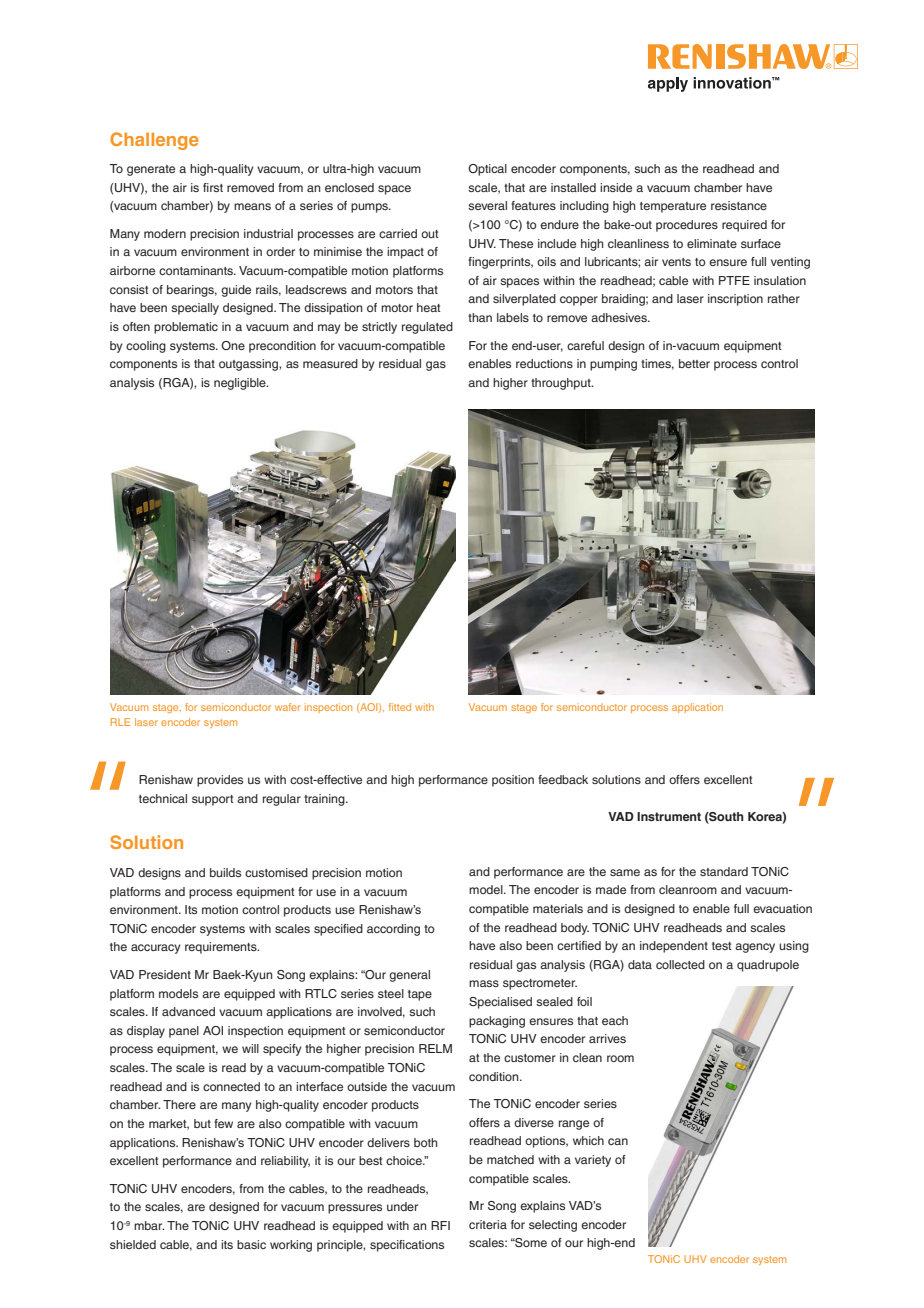 The width and height of the document is (924, 1308). Describe the element at coordinates (694, 363) in the document. I see `better` at that location.
